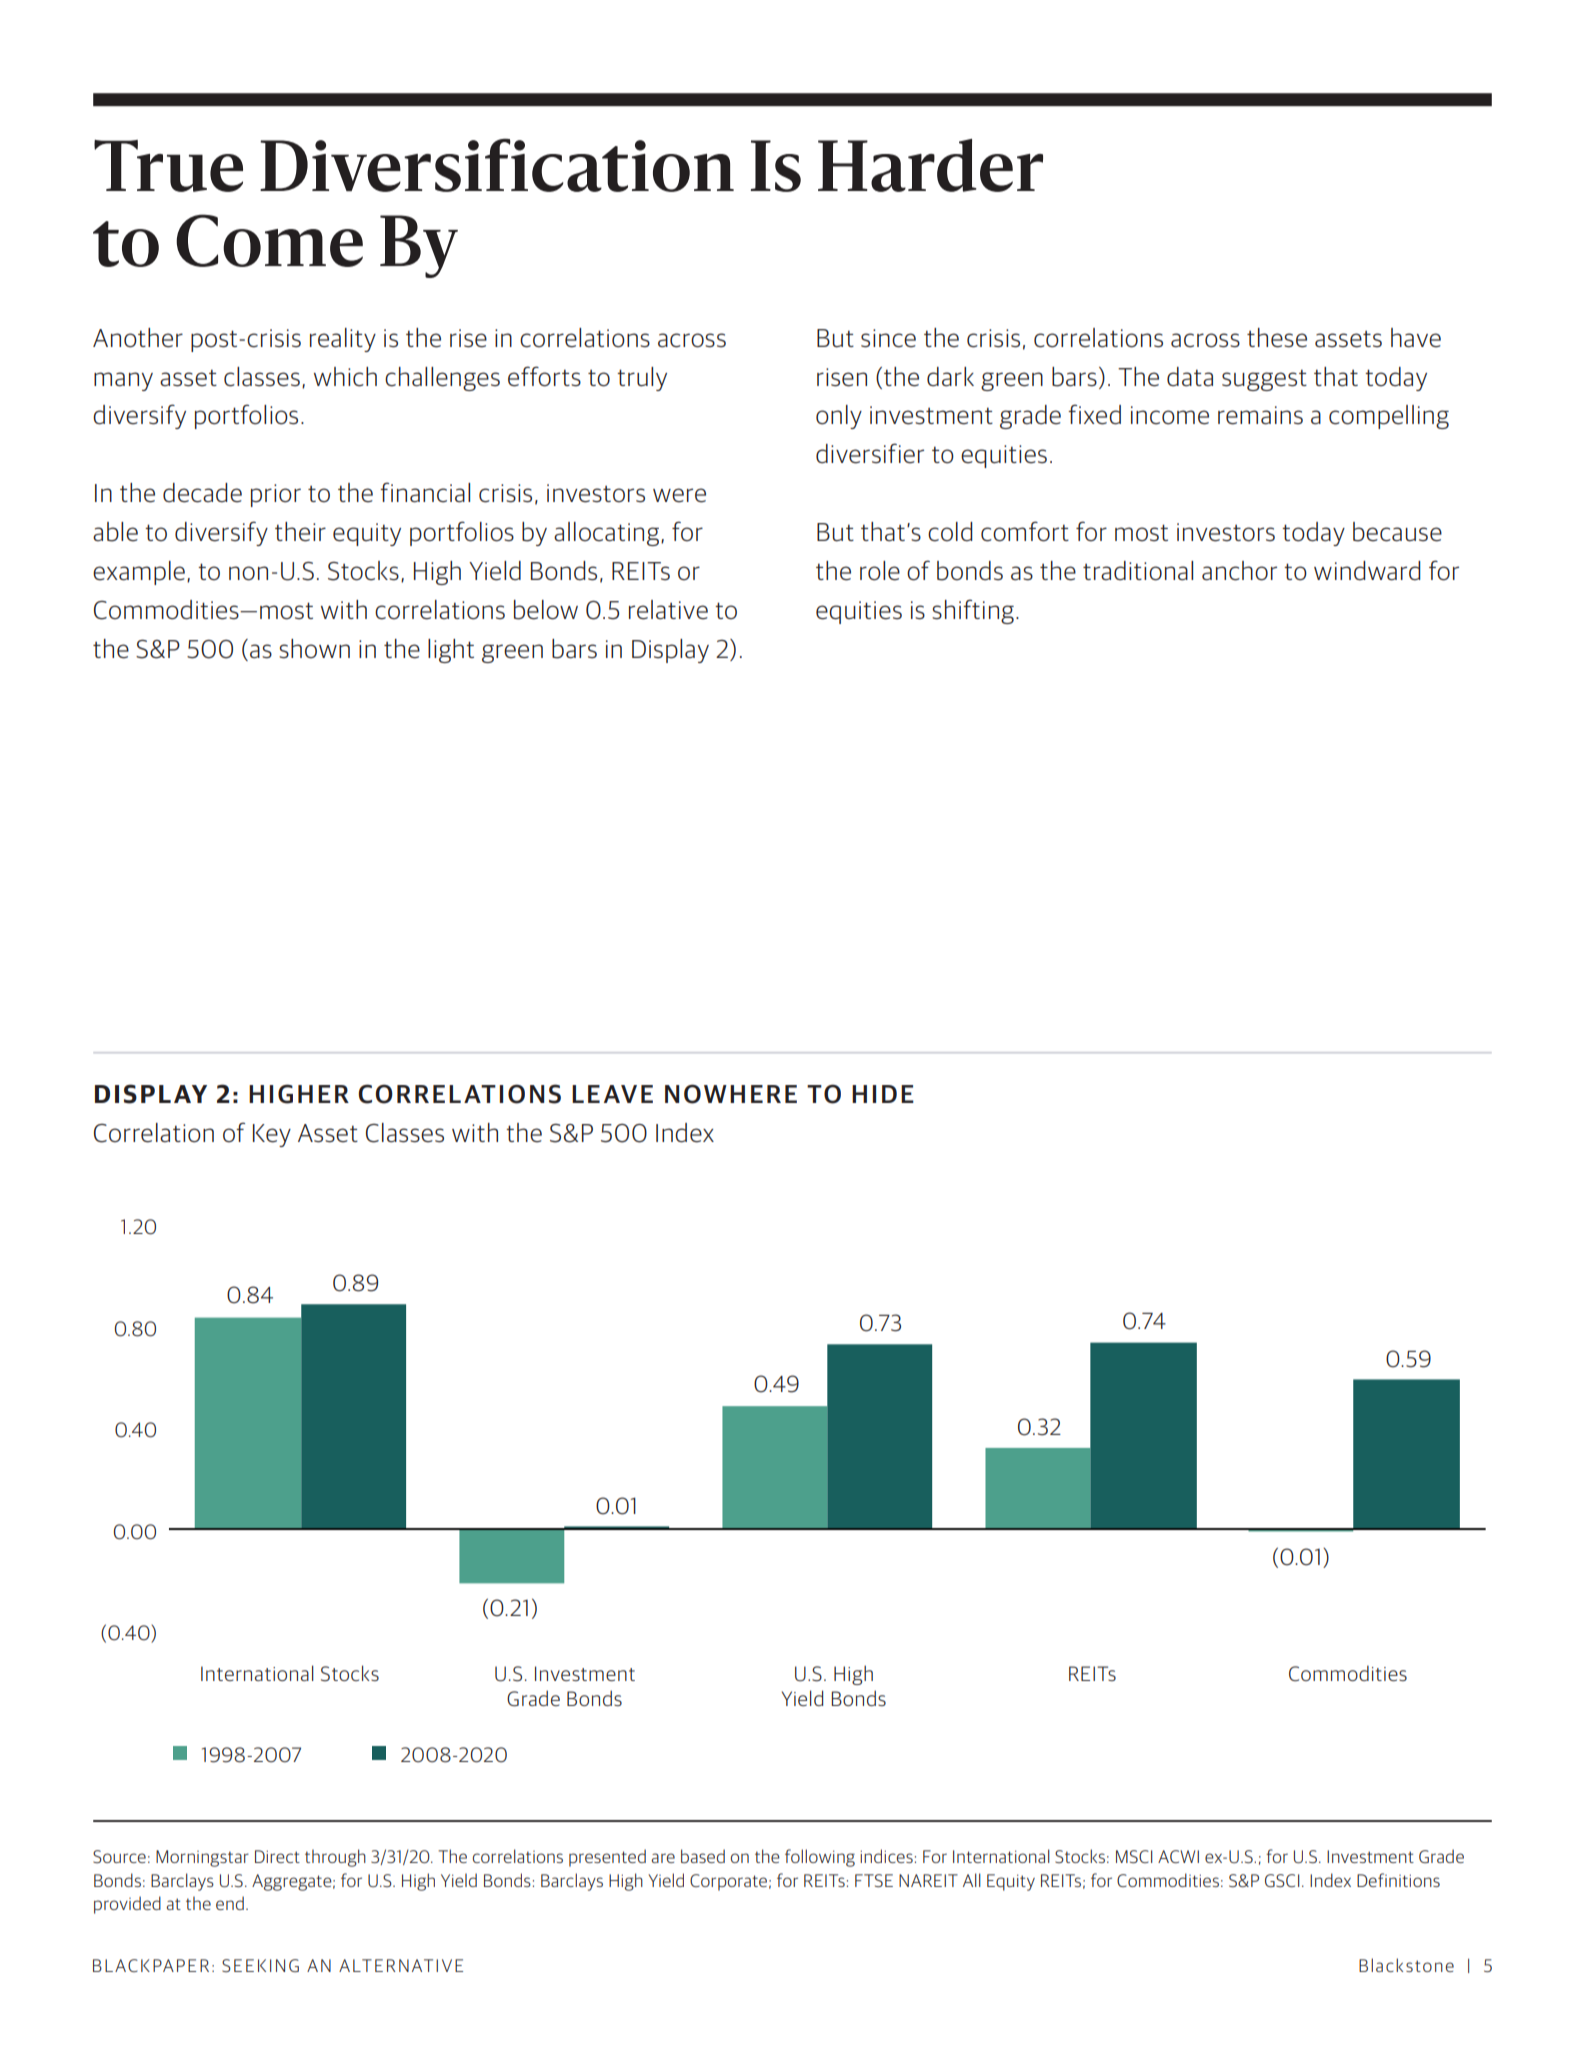  Describe the element at coordinates (1277, 338) in the screenshot. I see `these` at that location.
